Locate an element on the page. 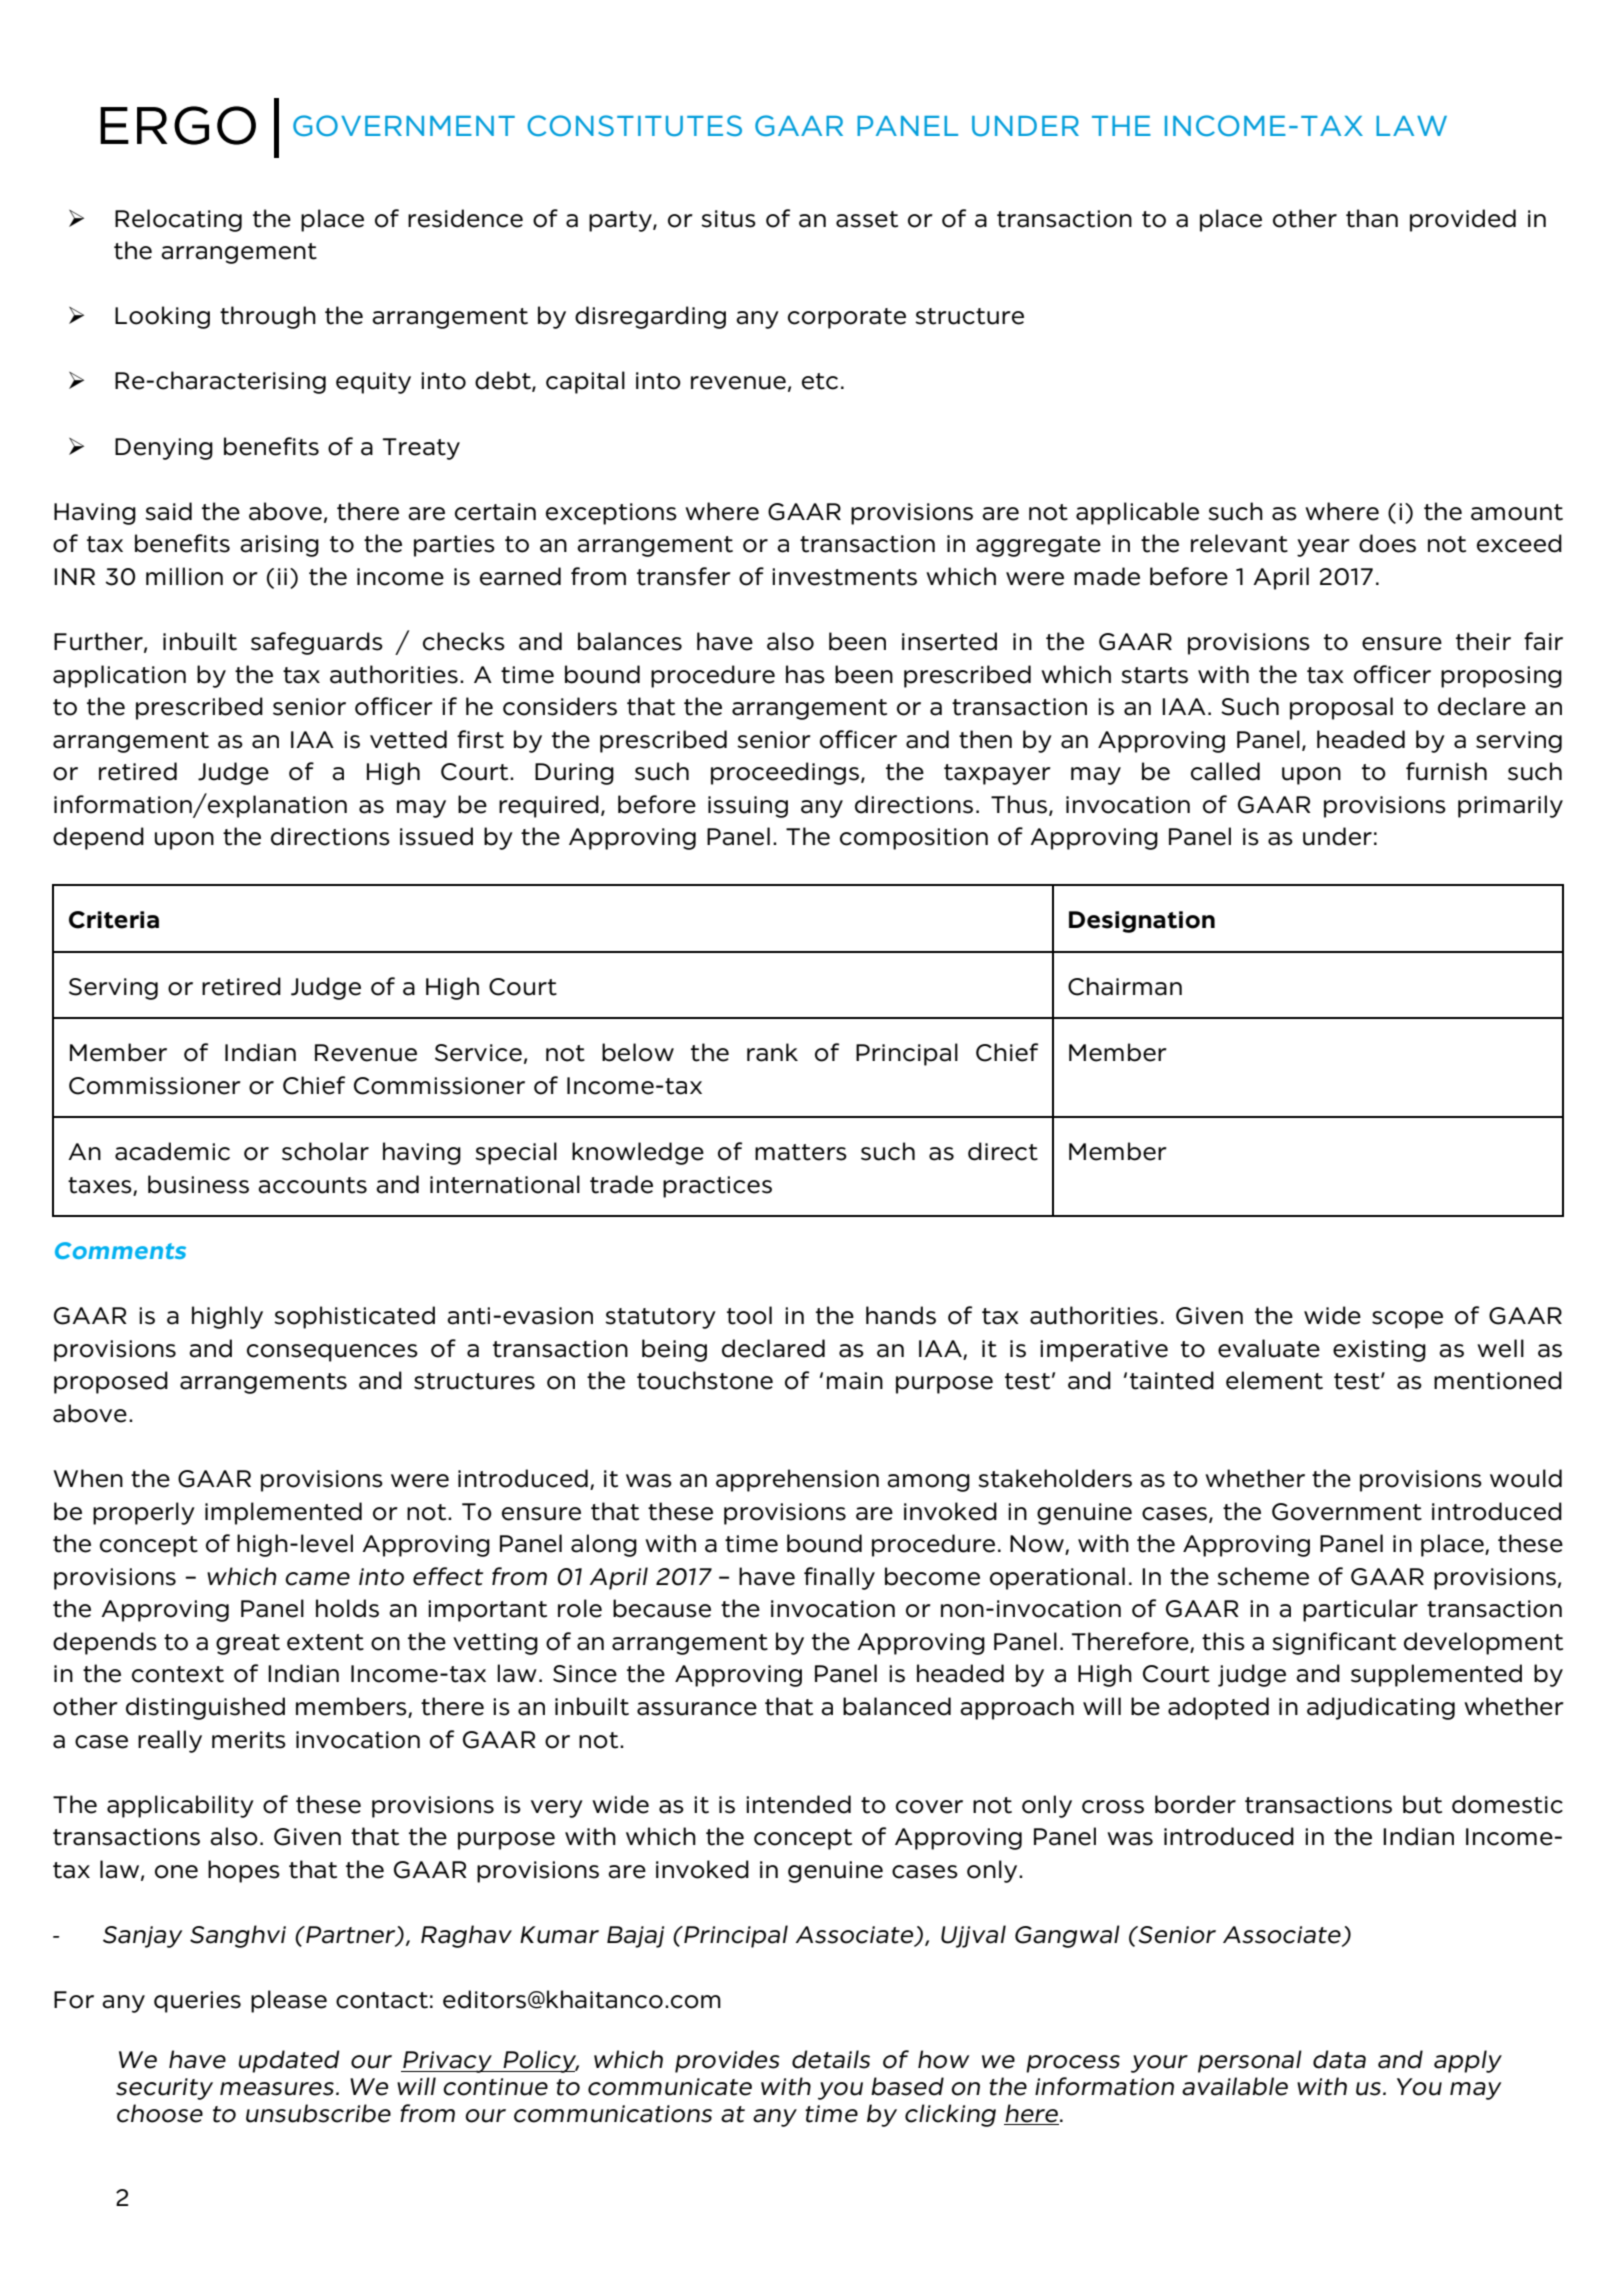 This document has width=1616, height=2285. details is located at coordinates (831, 2059).
